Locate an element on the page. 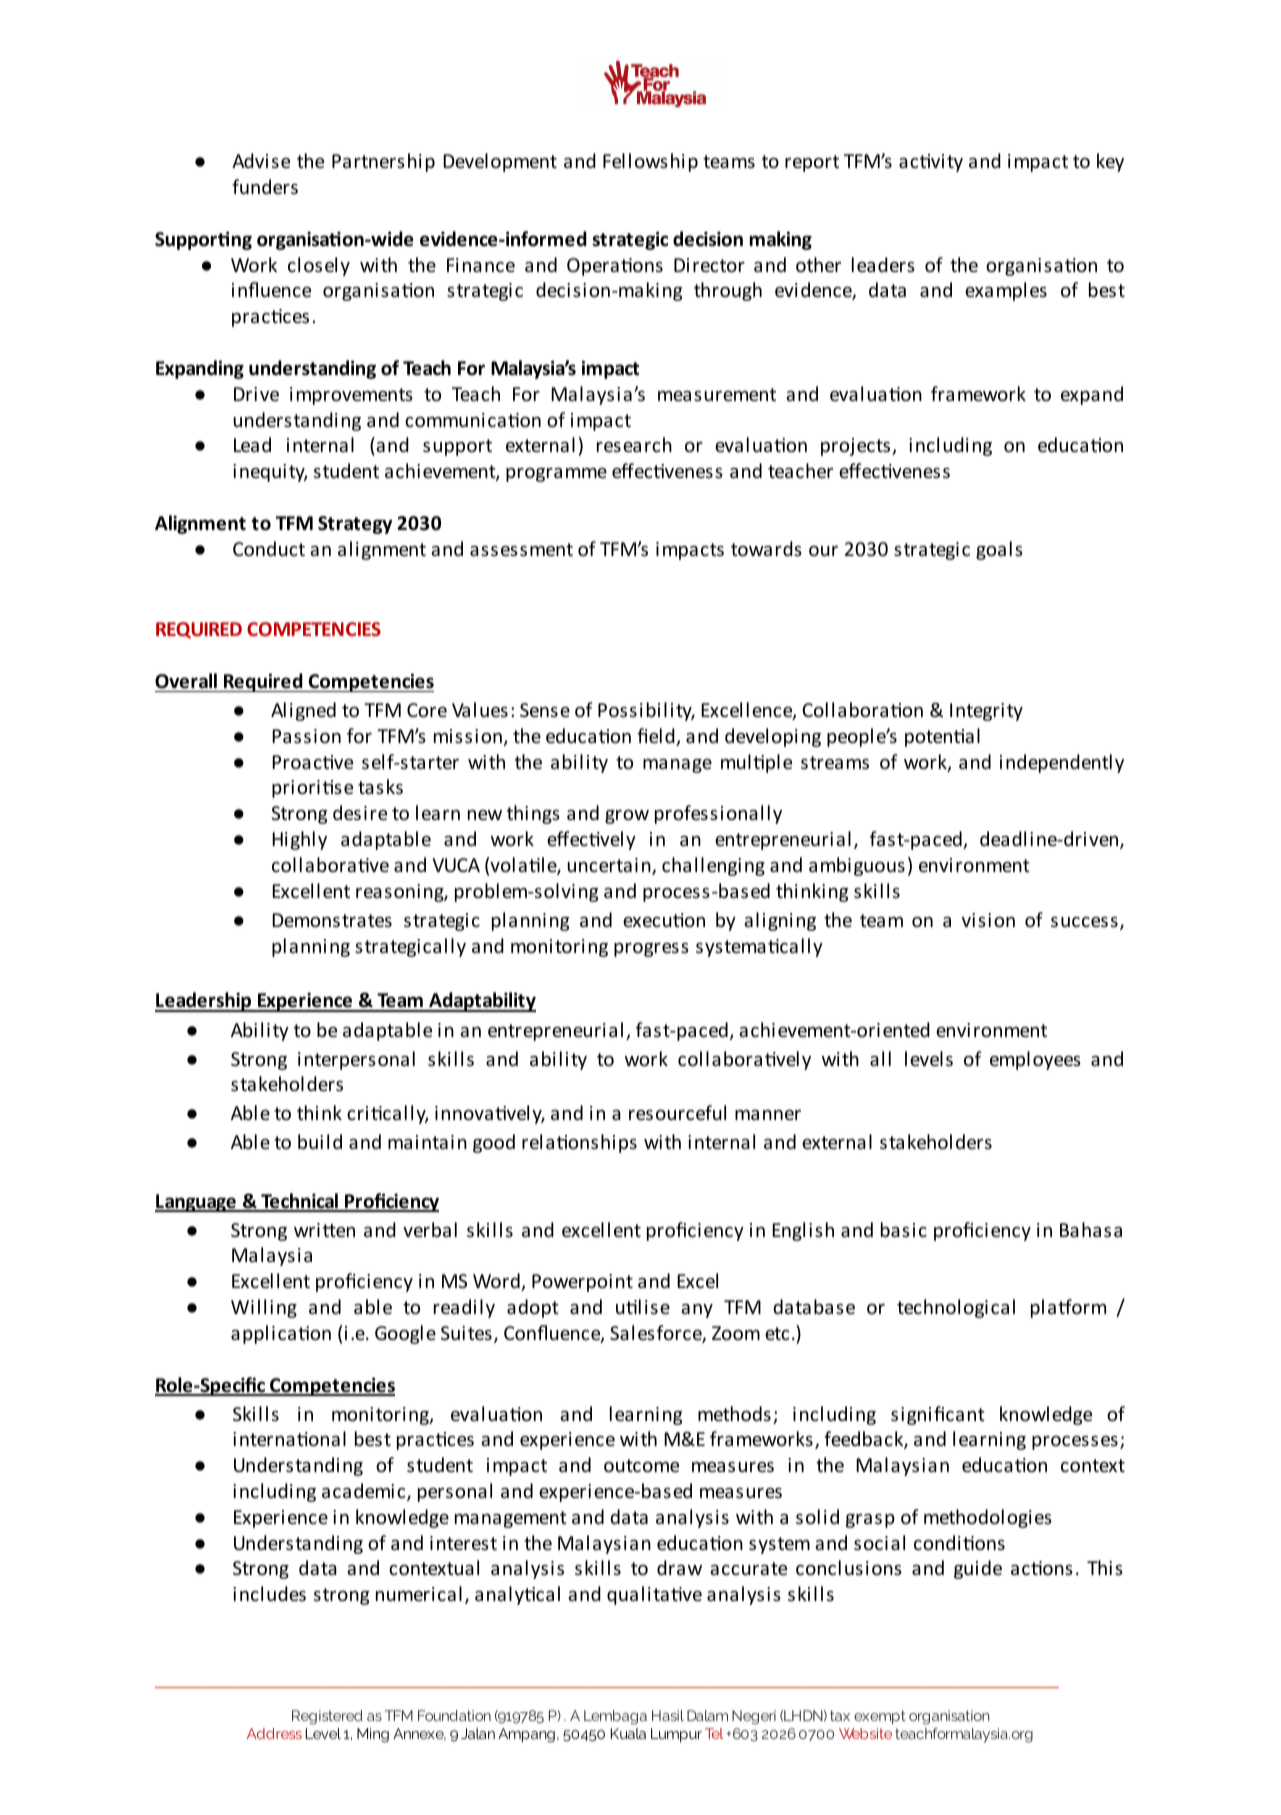  examples is located at coordinates (1006, 291).
